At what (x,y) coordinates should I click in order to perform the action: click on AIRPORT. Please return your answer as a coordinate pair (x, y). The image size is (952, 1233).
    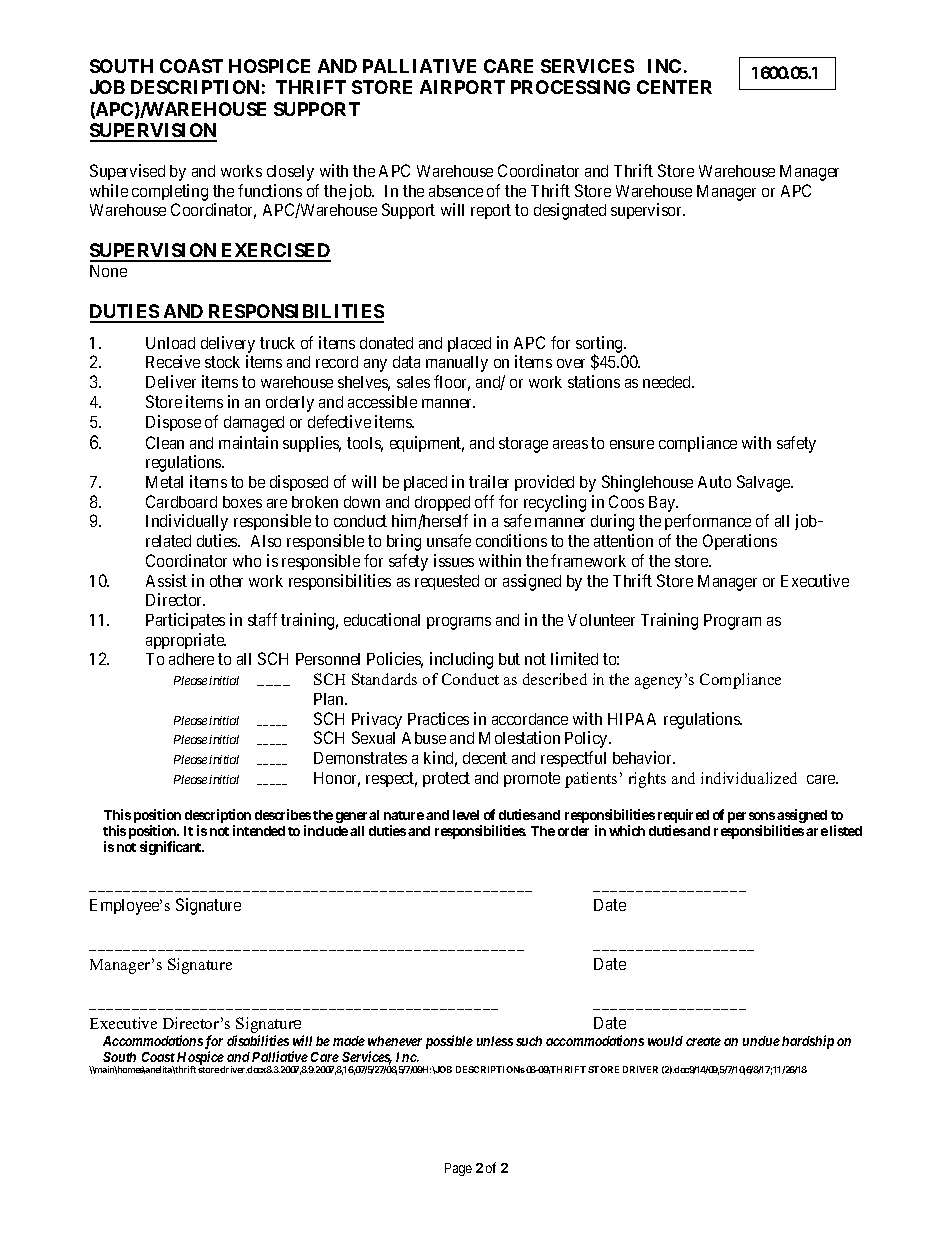
    Looking at the image, I should click on (462, 87).
